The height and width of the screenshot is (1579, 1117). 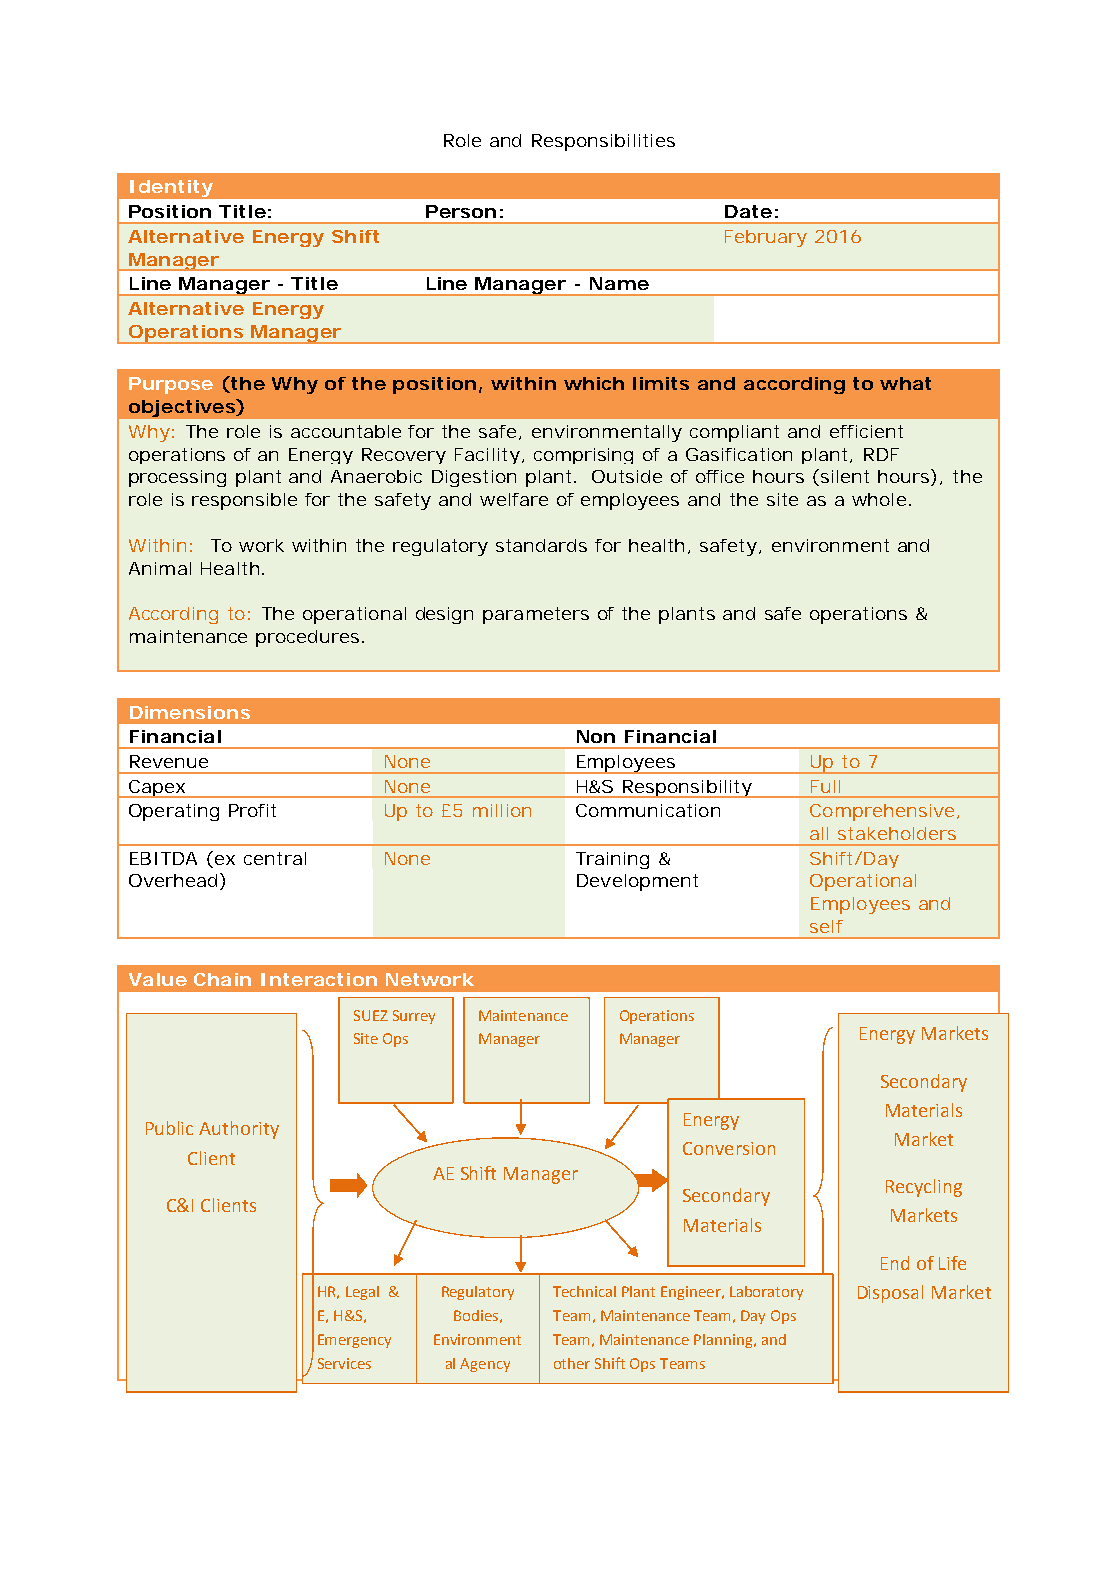 I want to click on Responsibilities, so click(x=603, y=142).
